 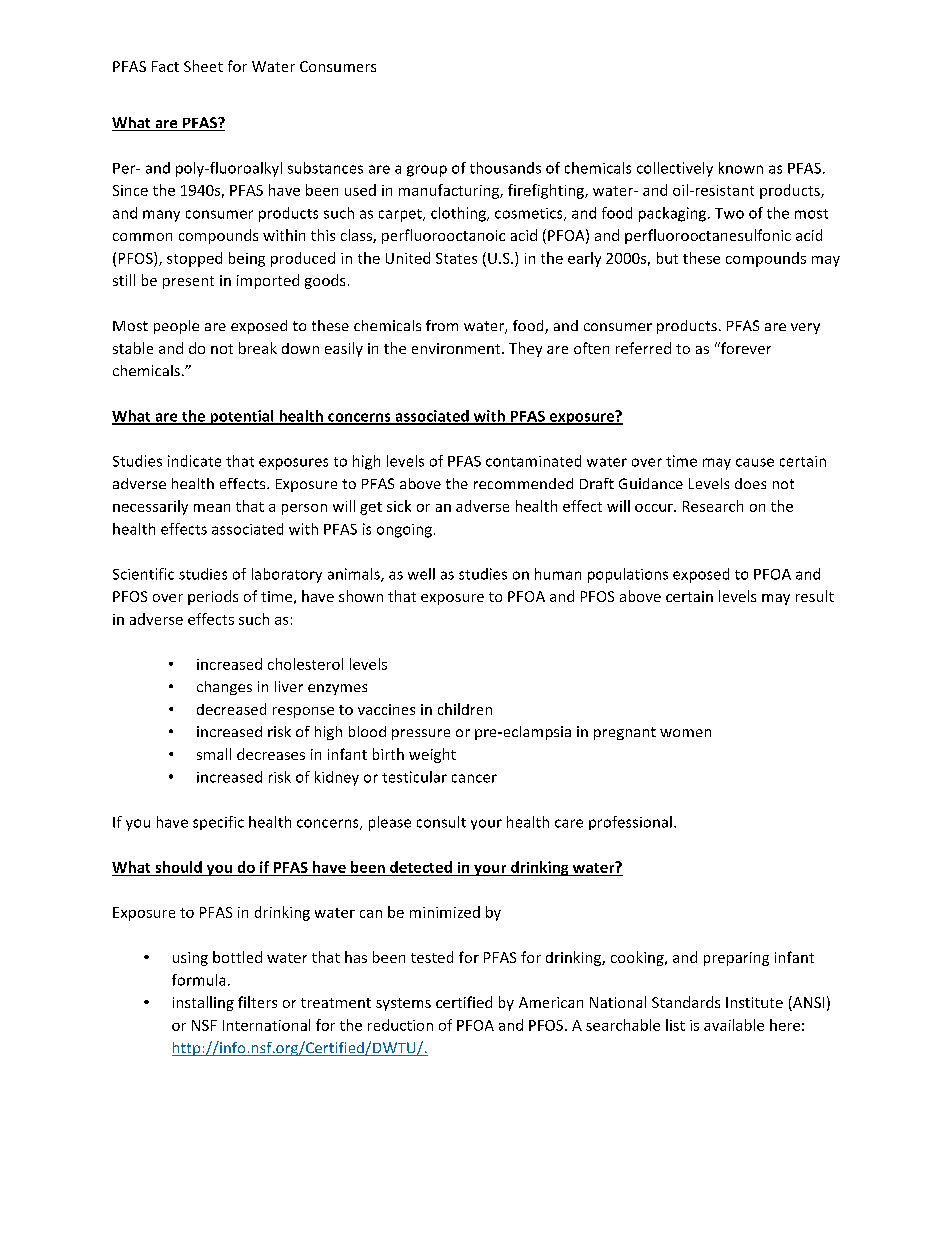 What do you see at coordinates (442, 325) in the image?
I see `from` at bounding box center [442, 325].
